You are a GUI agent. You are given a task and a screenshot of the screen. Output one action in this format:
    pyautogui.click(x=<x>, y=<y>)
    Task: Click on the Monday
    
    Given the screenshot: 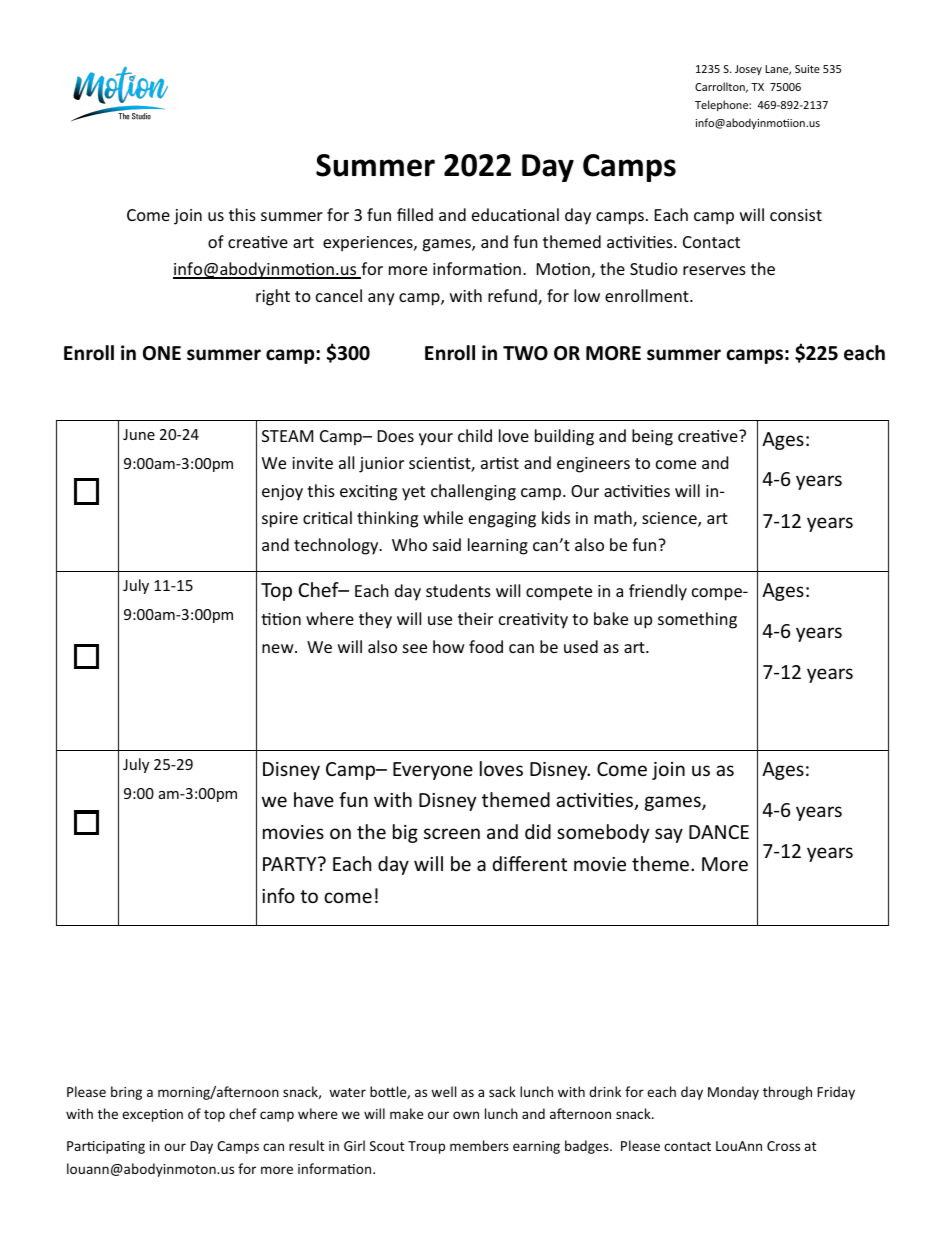 What is the action you would take?
    pyautogui.click(x=733, y=1093)
